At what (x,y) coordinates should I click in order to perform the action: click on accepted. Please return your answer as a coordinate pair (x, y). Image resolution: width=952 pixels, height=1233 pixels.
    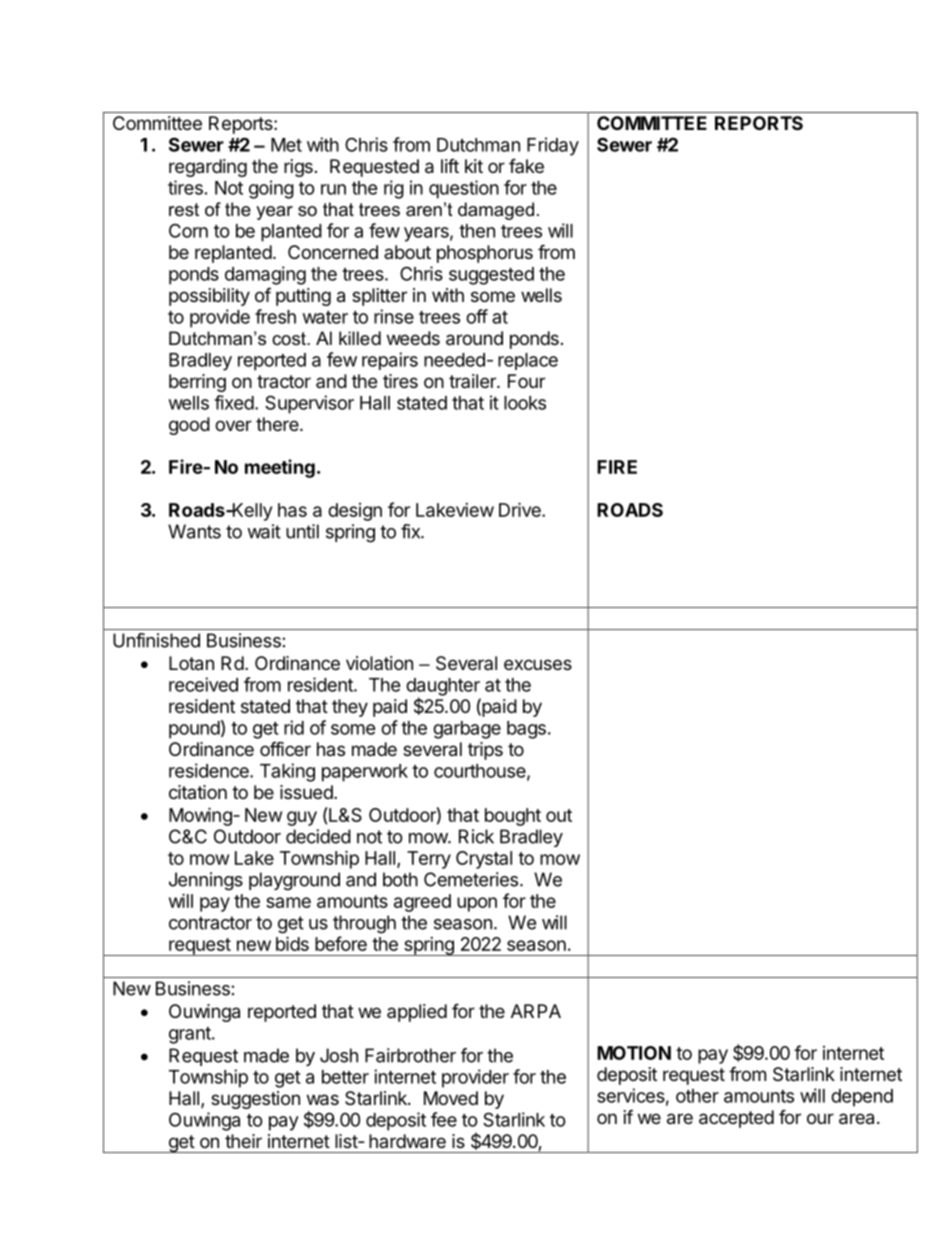
    Looking at the image, I should click on (736, 1119).
